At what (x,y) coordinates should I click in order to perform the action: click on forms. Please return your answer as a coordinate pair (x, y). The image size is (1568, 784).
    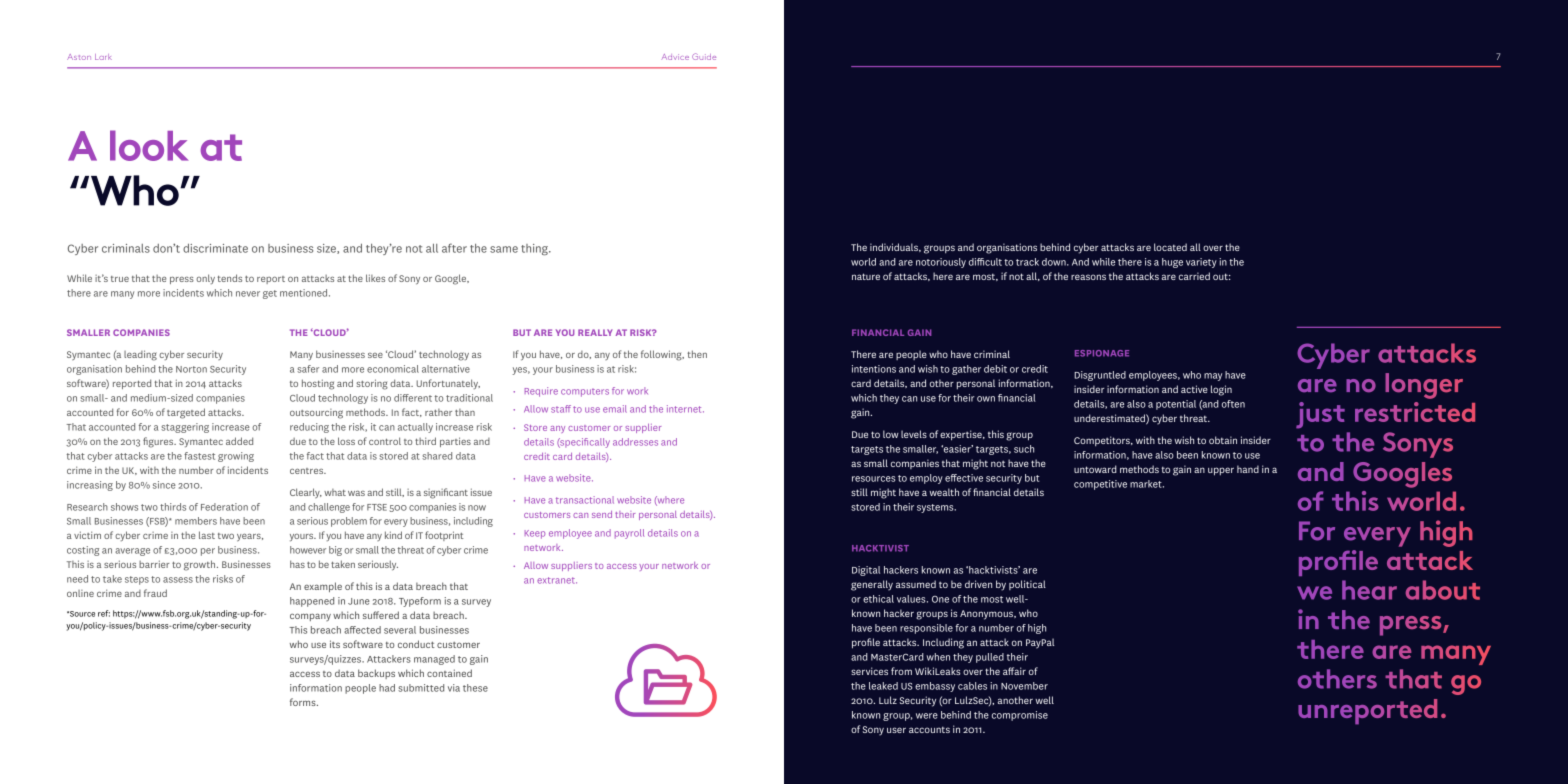
    Looking at the image, I should click on (304, 702).
